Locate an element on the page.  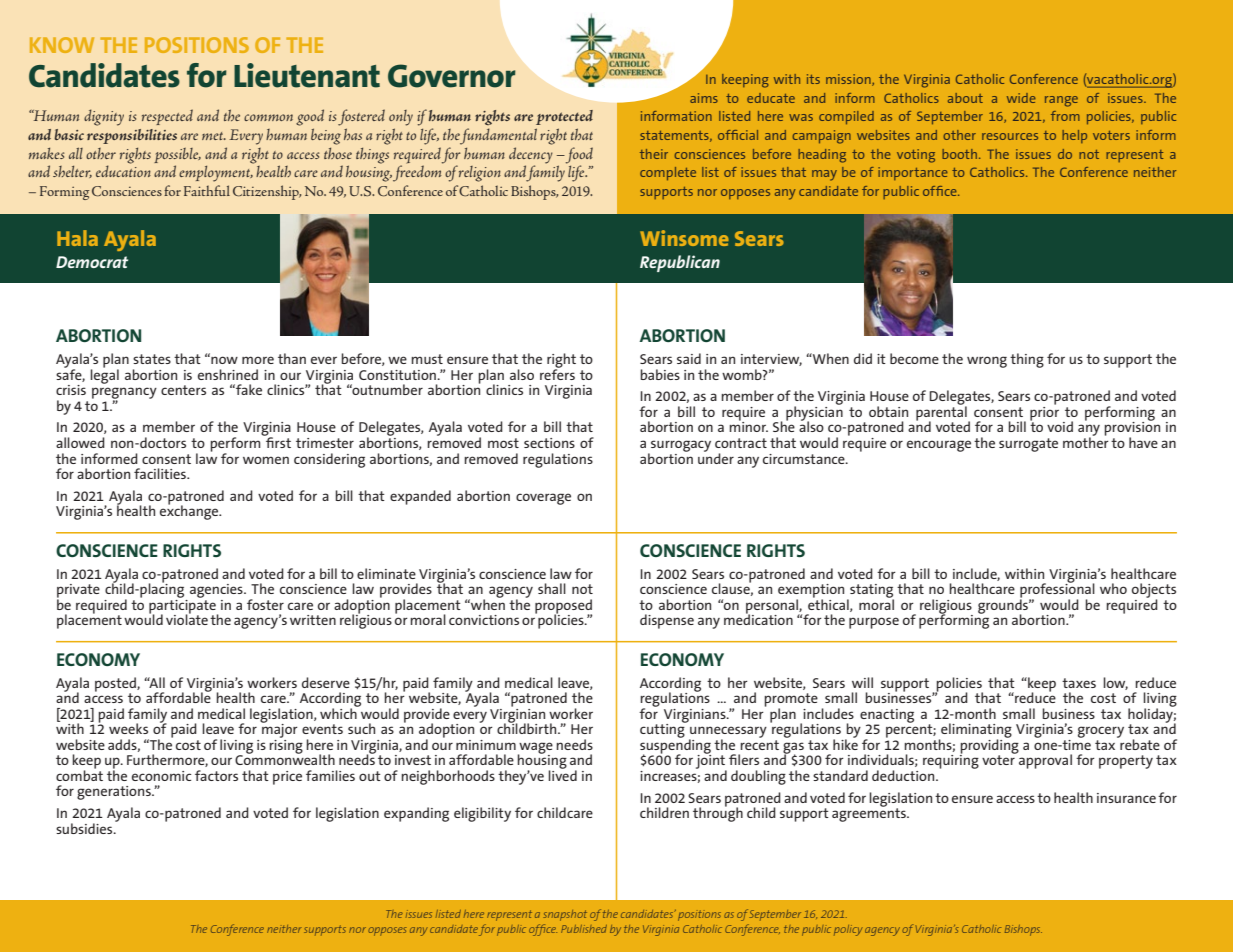
respected is located at coordinates (167, 117).
